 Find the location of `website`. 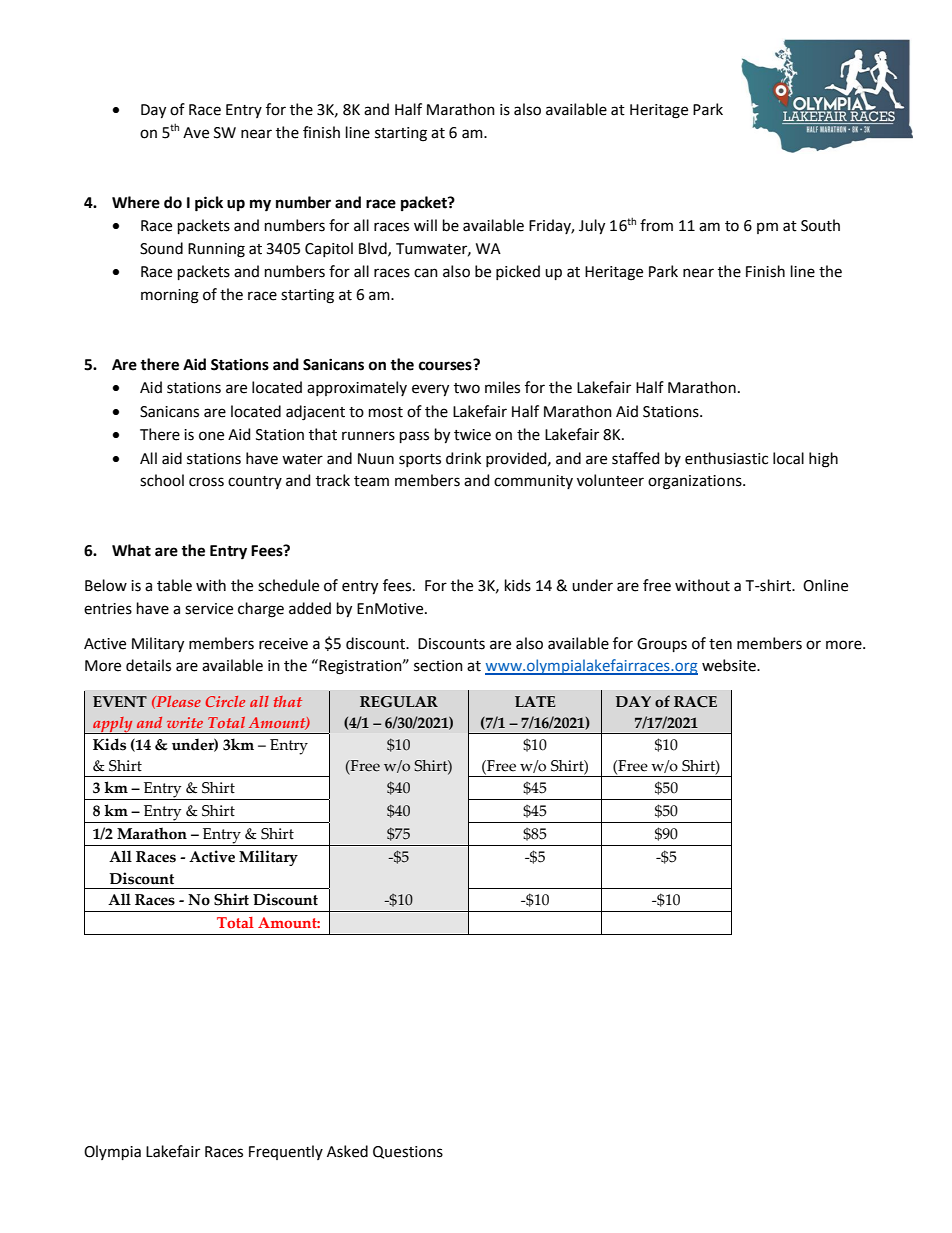

website is located at coordinates (730, 665).
